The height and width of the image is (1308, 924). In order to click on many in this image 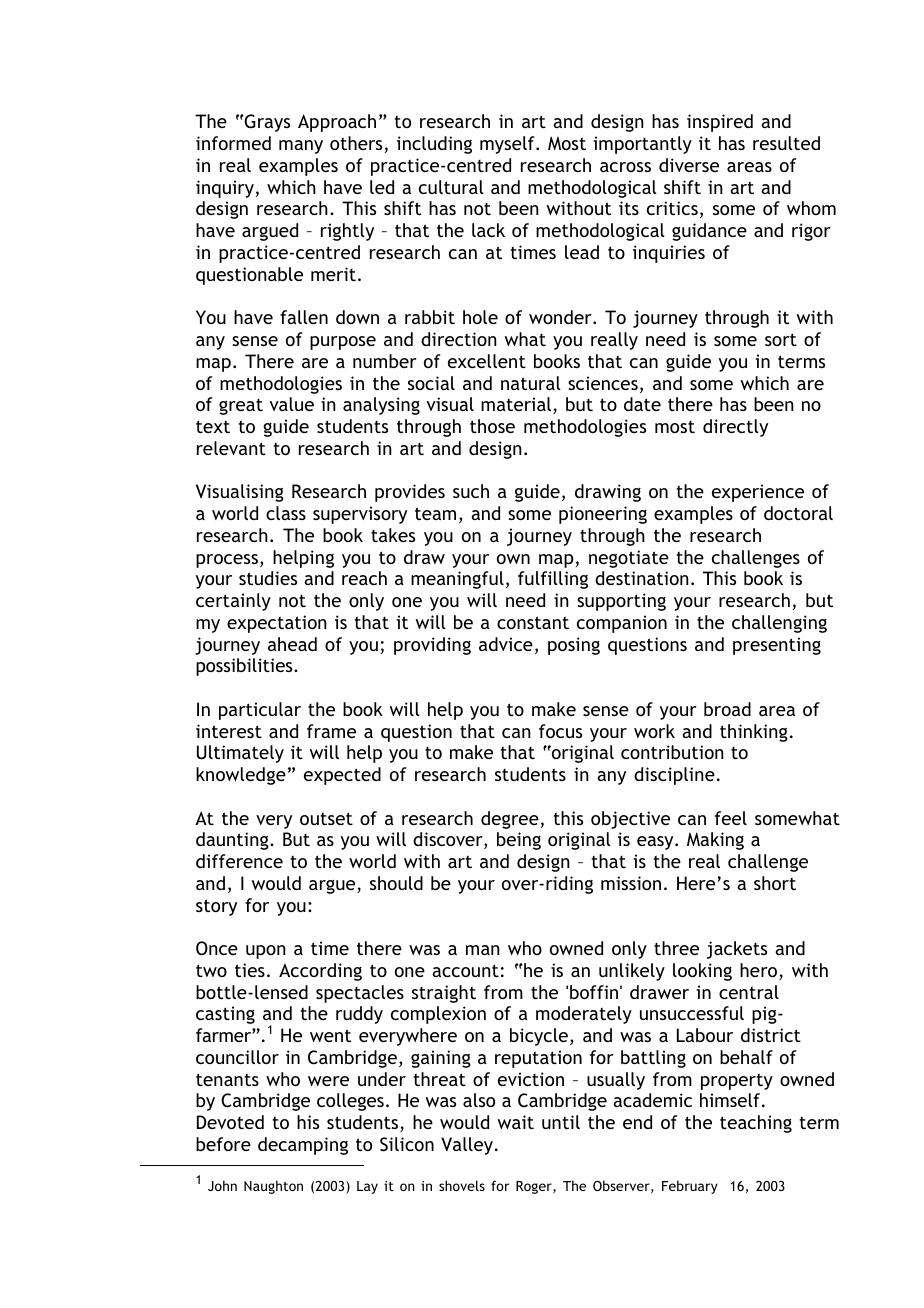, I will do `click(301, 147)`.
